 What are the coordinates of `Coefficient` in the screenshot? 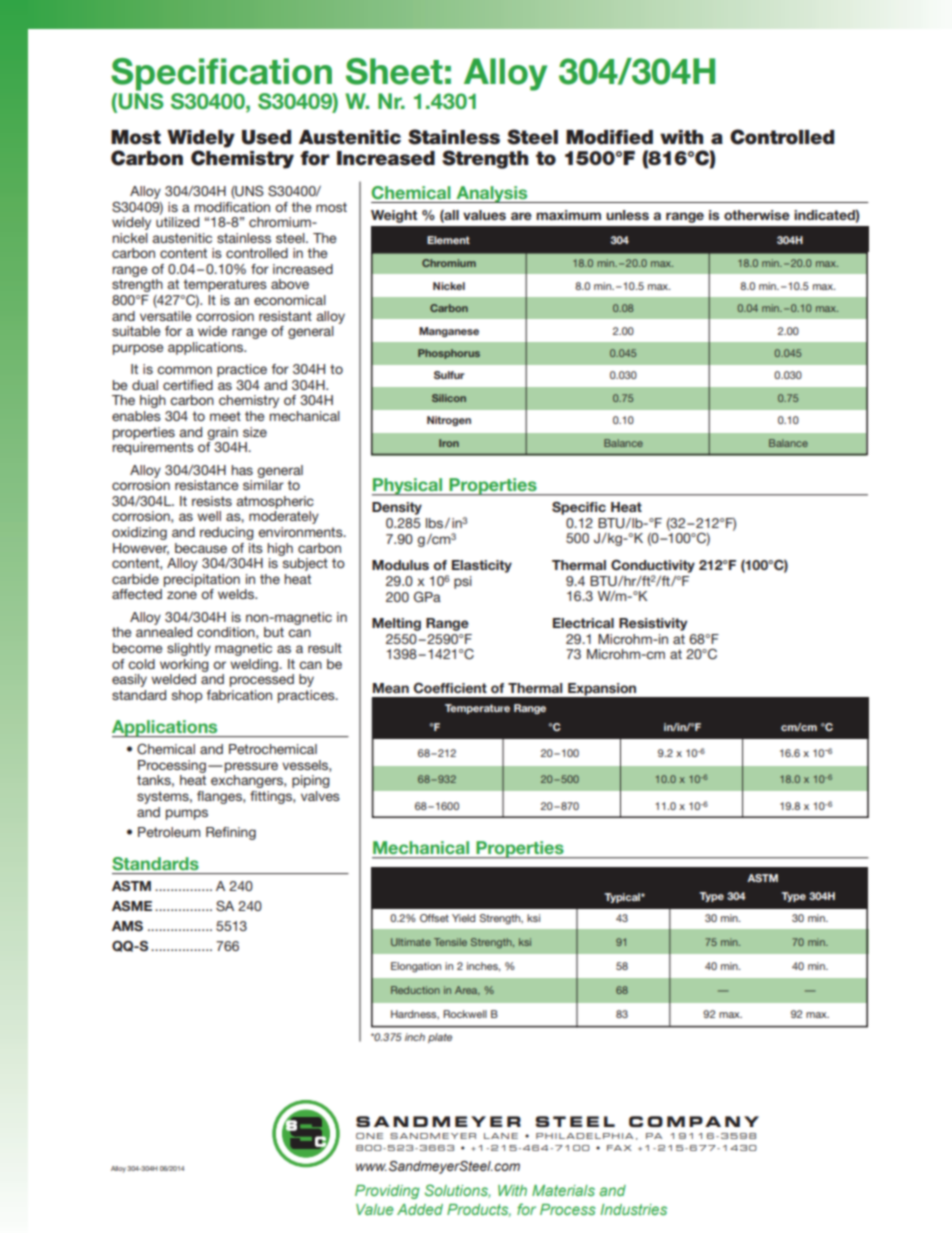 It's located at (450, 688).
